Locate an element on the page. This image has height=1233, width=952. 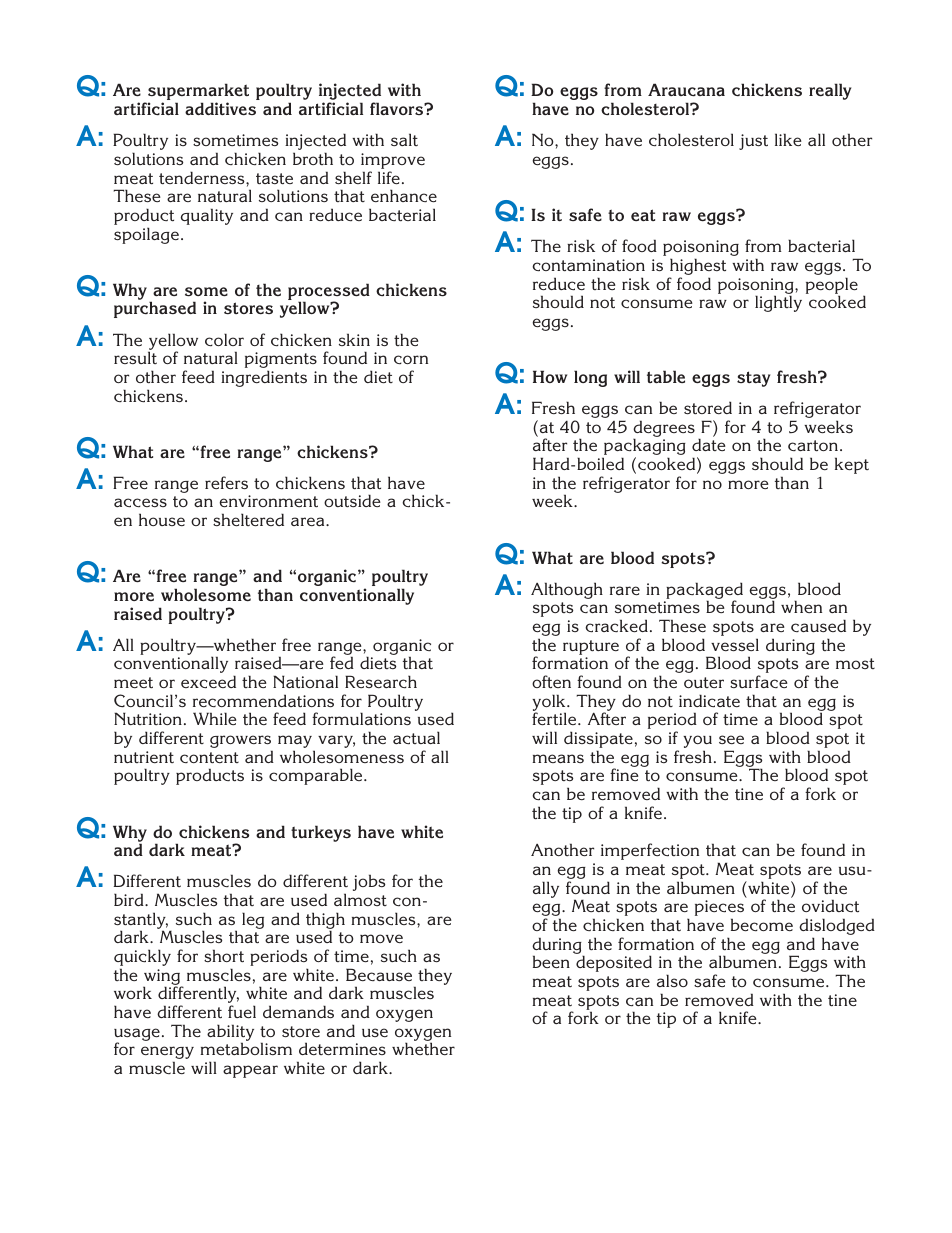
been is located at coordinates (551, 962).
